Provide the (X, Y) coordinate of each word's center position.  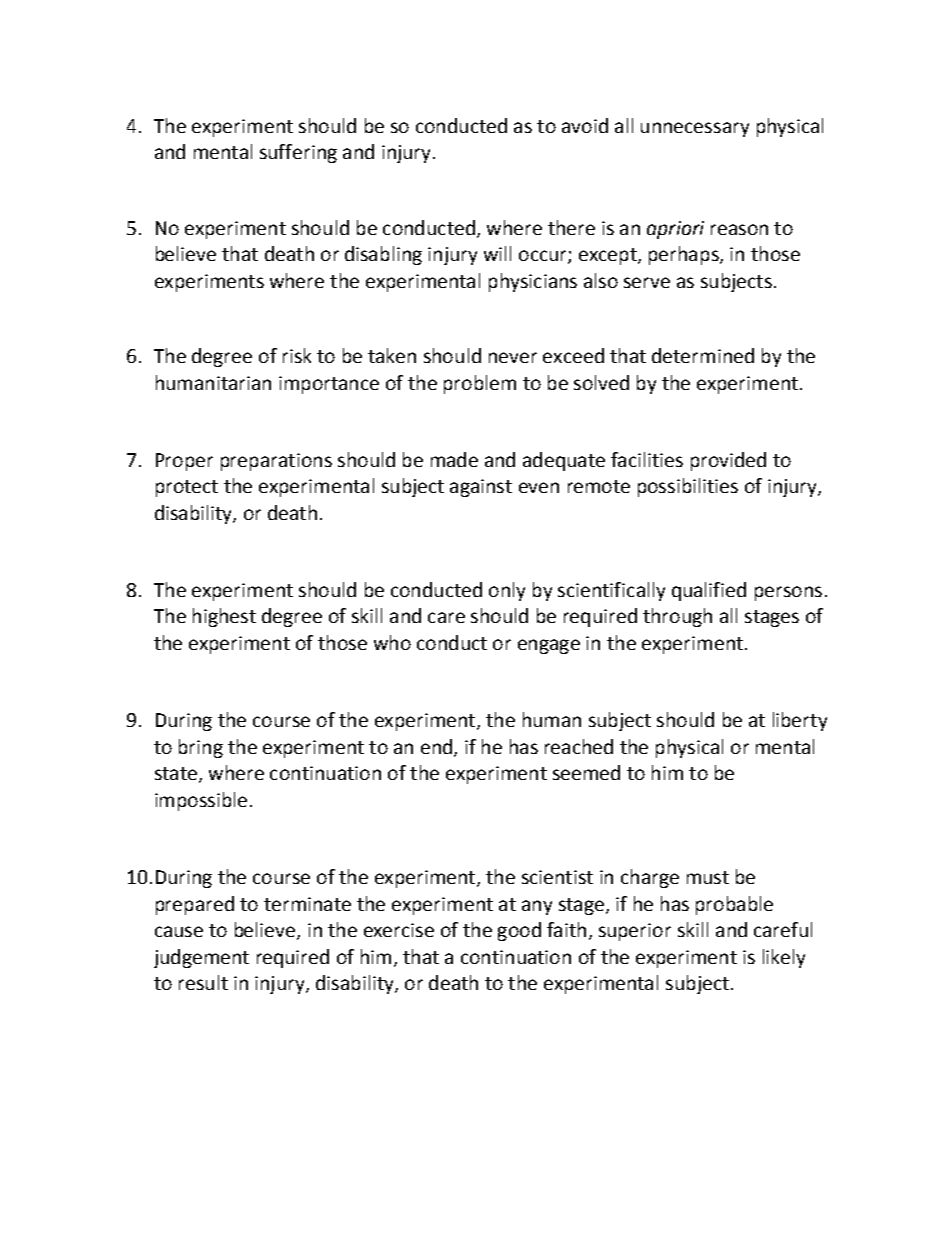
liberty (800, 721)
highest (224, 617)
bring (201, 748)
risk (297, 355)
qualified (709, 591)
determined (703, 355)
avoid (585, 125)
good (519, 931)
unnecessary (695, 129)
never (513, 357)
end (436, 746)
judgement (201, 958)
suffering (298, 153)
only (507, 591)
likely (784, 958)
